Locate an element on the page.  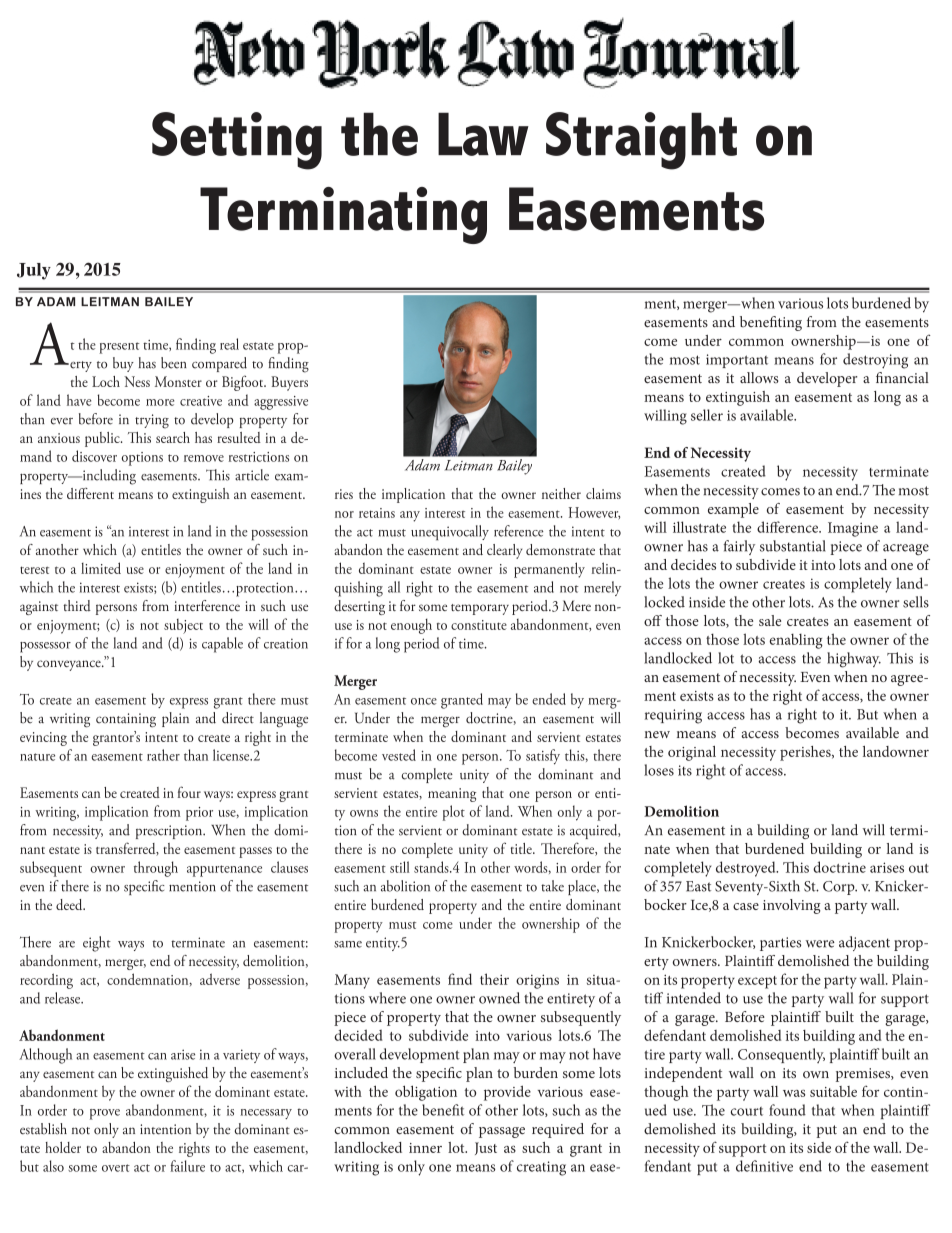
constitute is located at coordinates (479, 625).
